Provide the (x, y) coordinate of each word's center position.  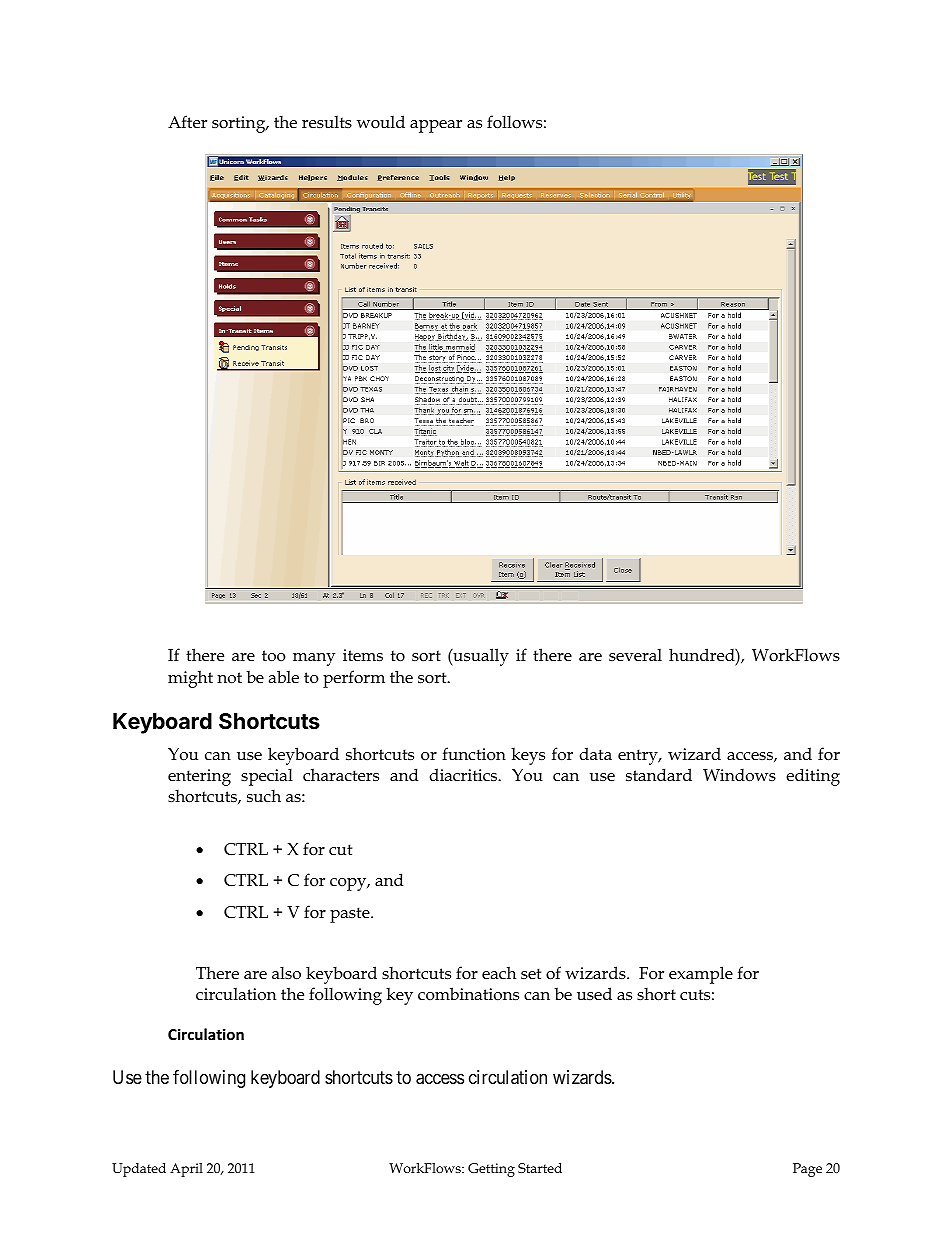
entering (199, 777)
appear (436, 126)
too (274, 656)
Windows (739, 775)
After (187, 122)
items (363, 655)
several (635, 654)
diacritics (464, 774)
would (381, 121)
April (186, 1170)
